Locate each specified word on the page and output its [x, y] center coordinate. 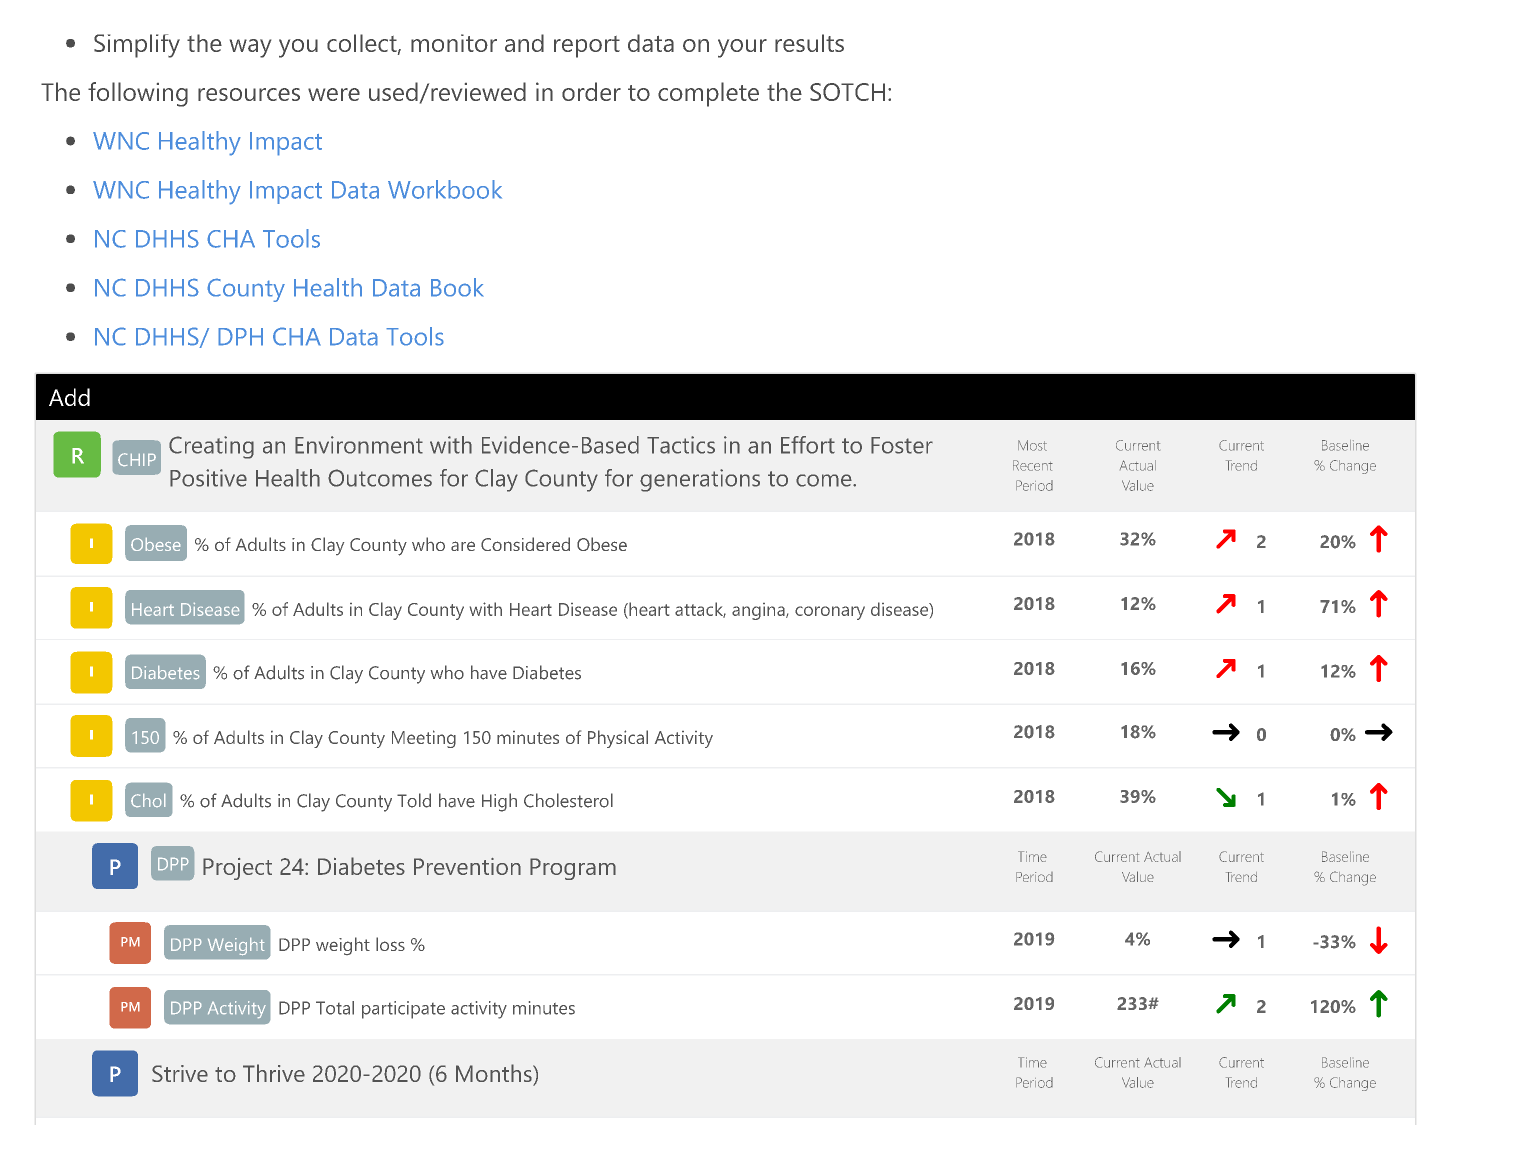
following [138, 94]
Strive [180, 1073]
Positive [208, 478]
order [591, 91]
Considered [525, 544]
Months [495, 1073]
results [809, 43]
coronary [830, 613]
